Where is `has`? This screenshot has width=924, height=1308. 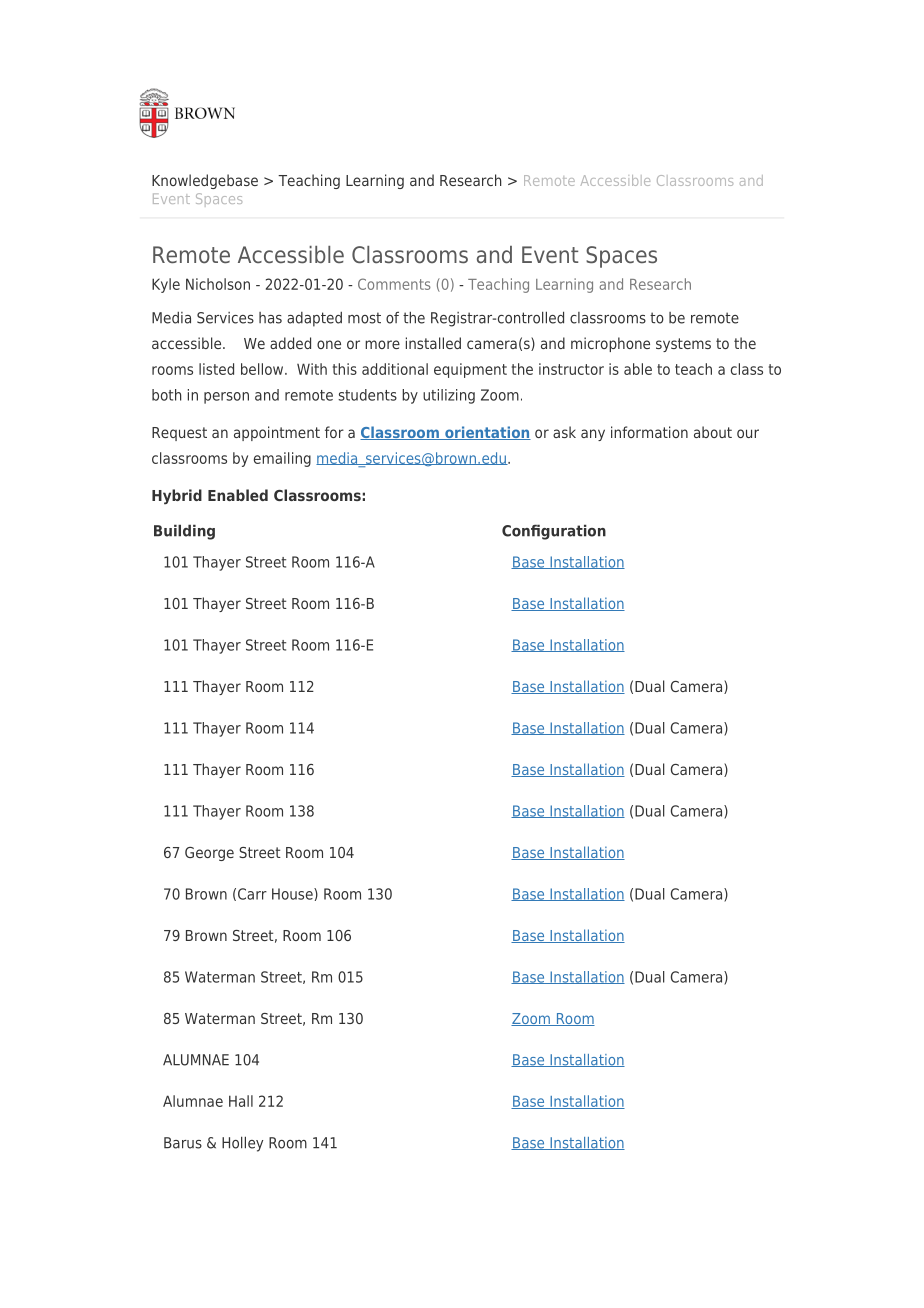
has is located at coordinates (270, 318).
